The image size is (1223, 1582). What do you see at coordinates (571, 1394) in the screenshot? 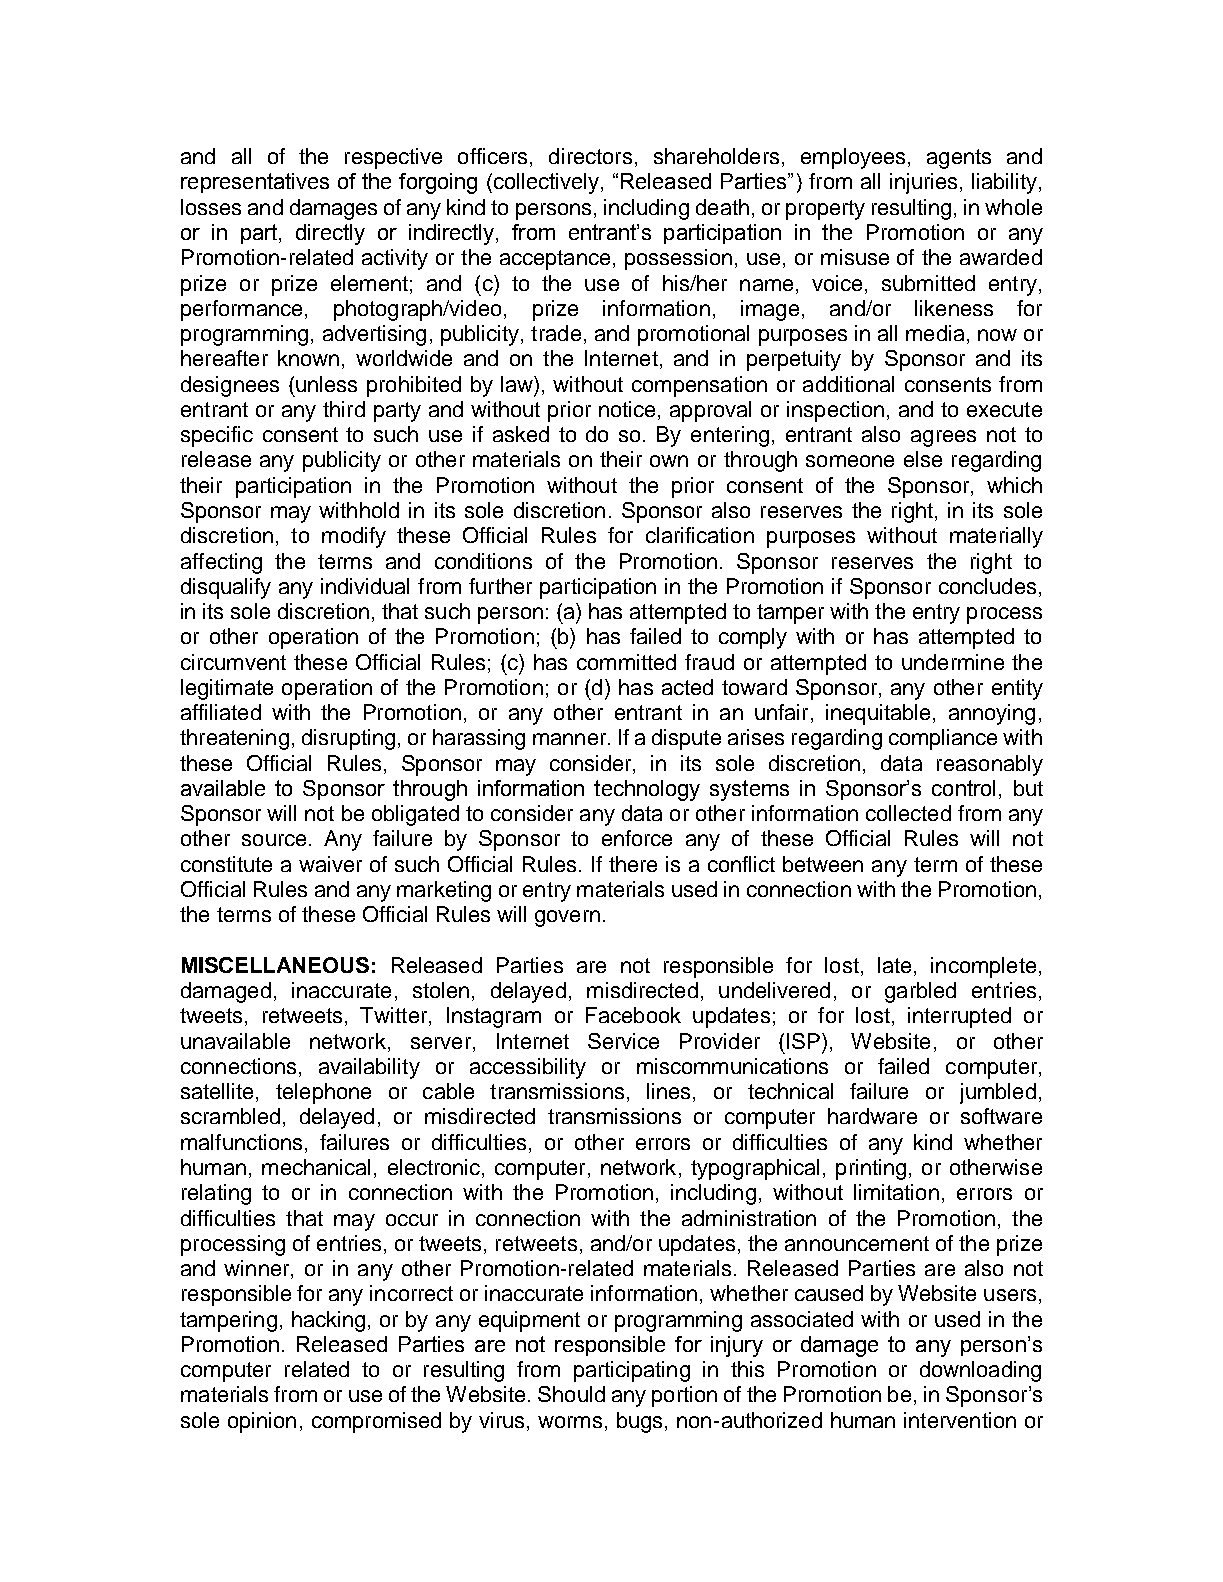
I see `Should` at bounding box center [571, 1394].
